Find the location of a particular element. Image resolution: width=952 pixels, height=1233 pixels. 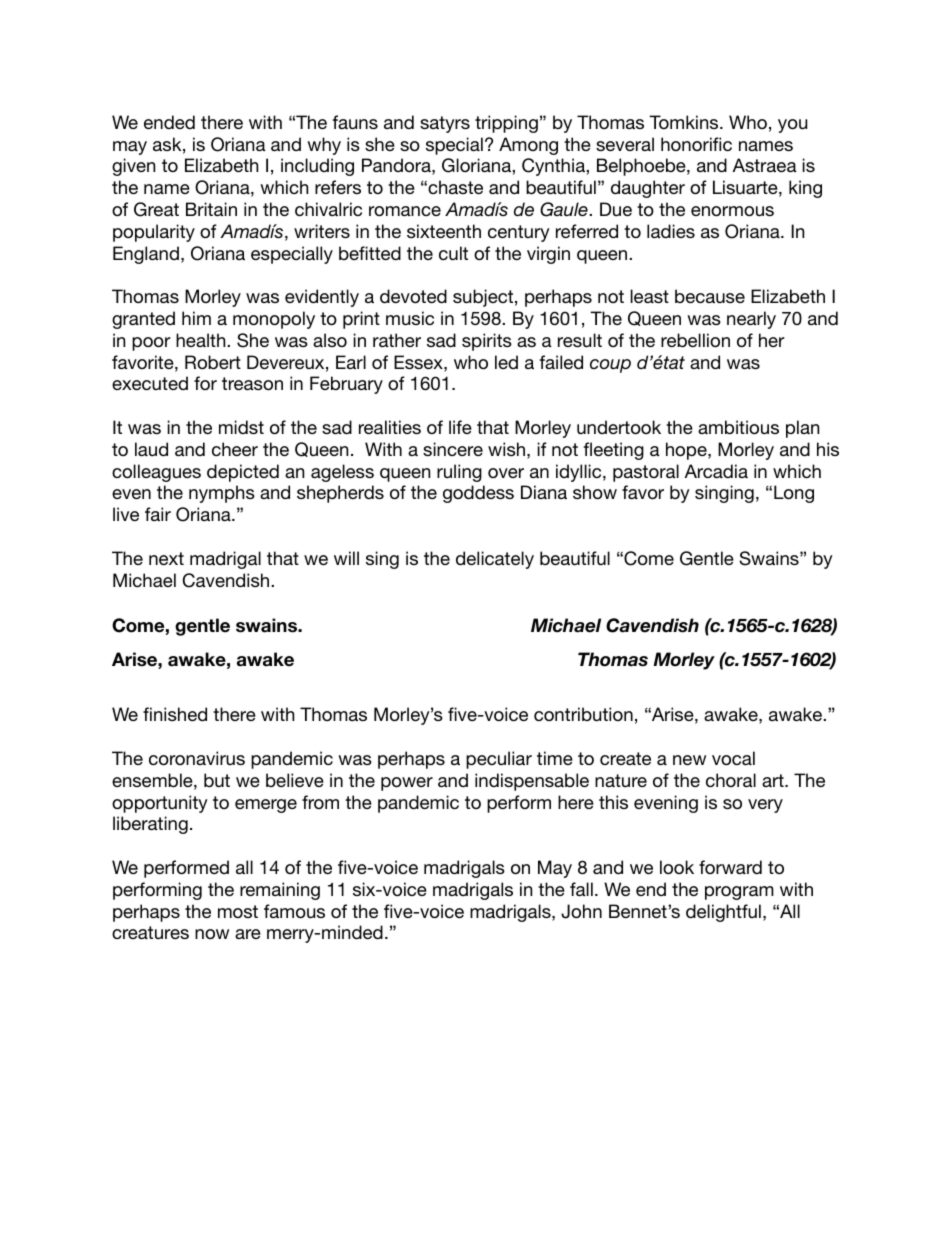

satyrs is located at coordinates (445, 124).
